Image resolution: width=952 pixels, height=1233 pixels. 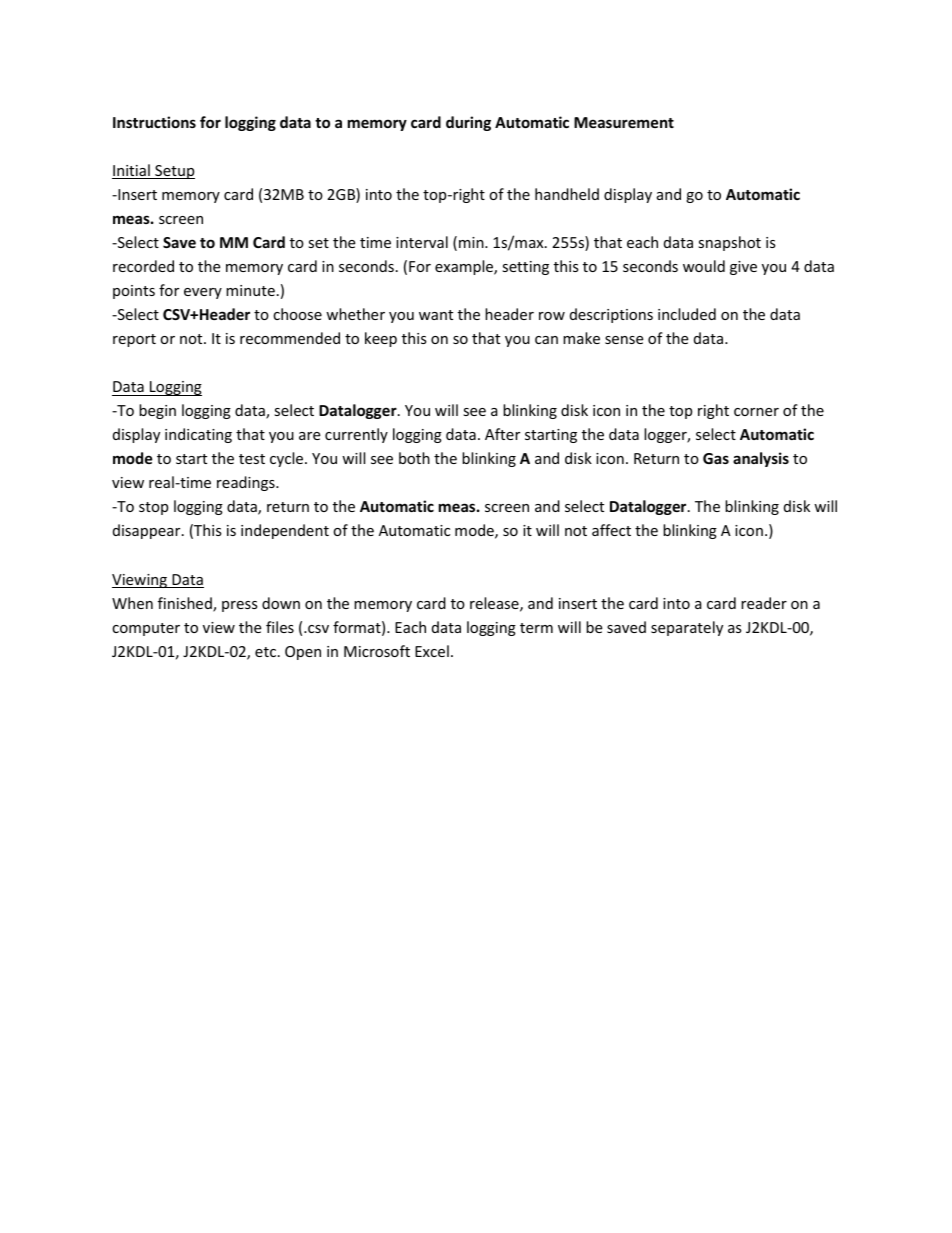 I want to click on corner, so click(x=756, y=412).
